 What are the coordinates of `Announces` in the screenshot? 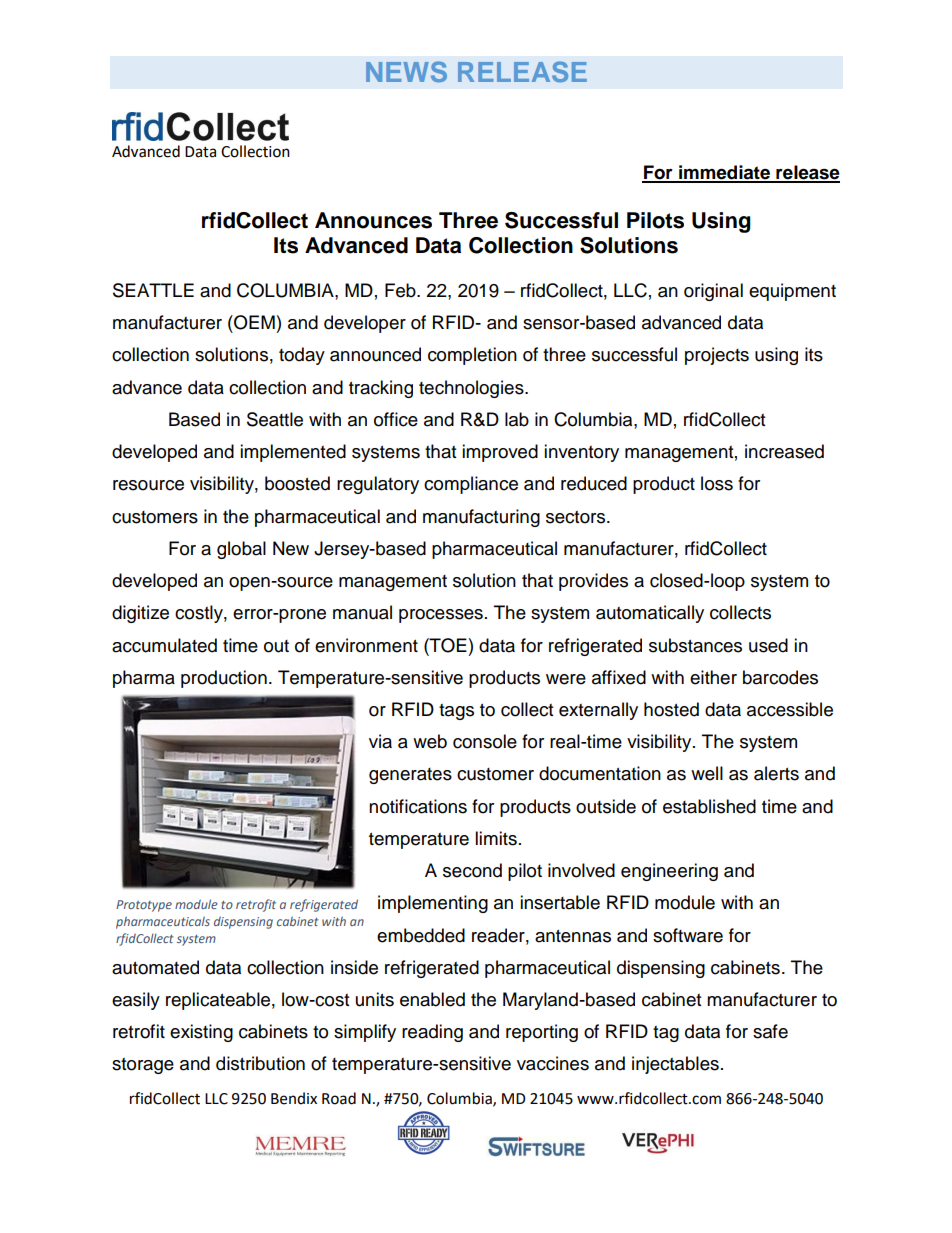 It's located at (373, 220).
